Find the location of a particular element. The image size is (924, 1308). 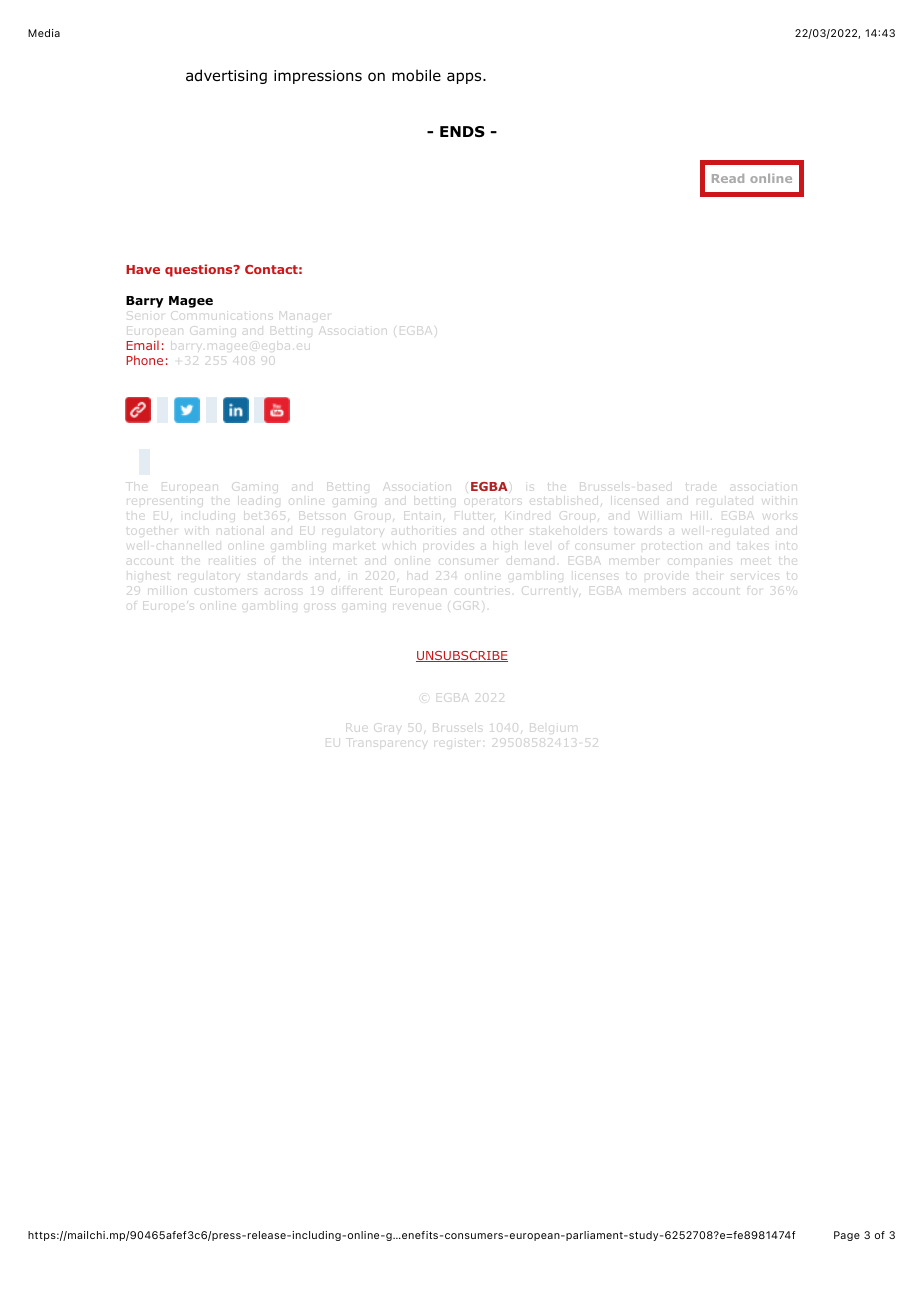

Media is located at coordinates (44, 33).
